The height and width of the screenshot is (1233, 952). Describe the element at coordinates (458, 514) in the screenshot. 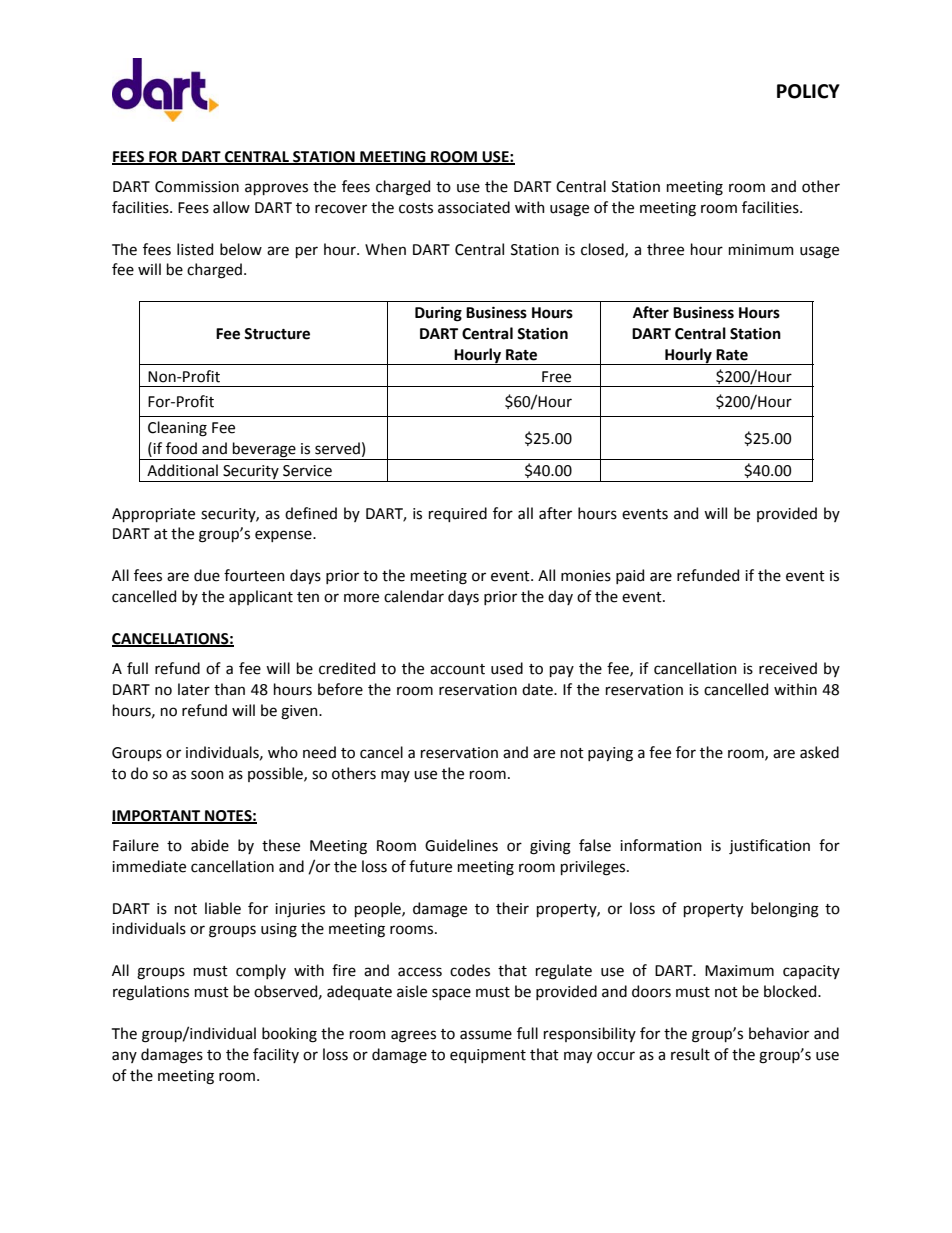

I see `required` at that location.
